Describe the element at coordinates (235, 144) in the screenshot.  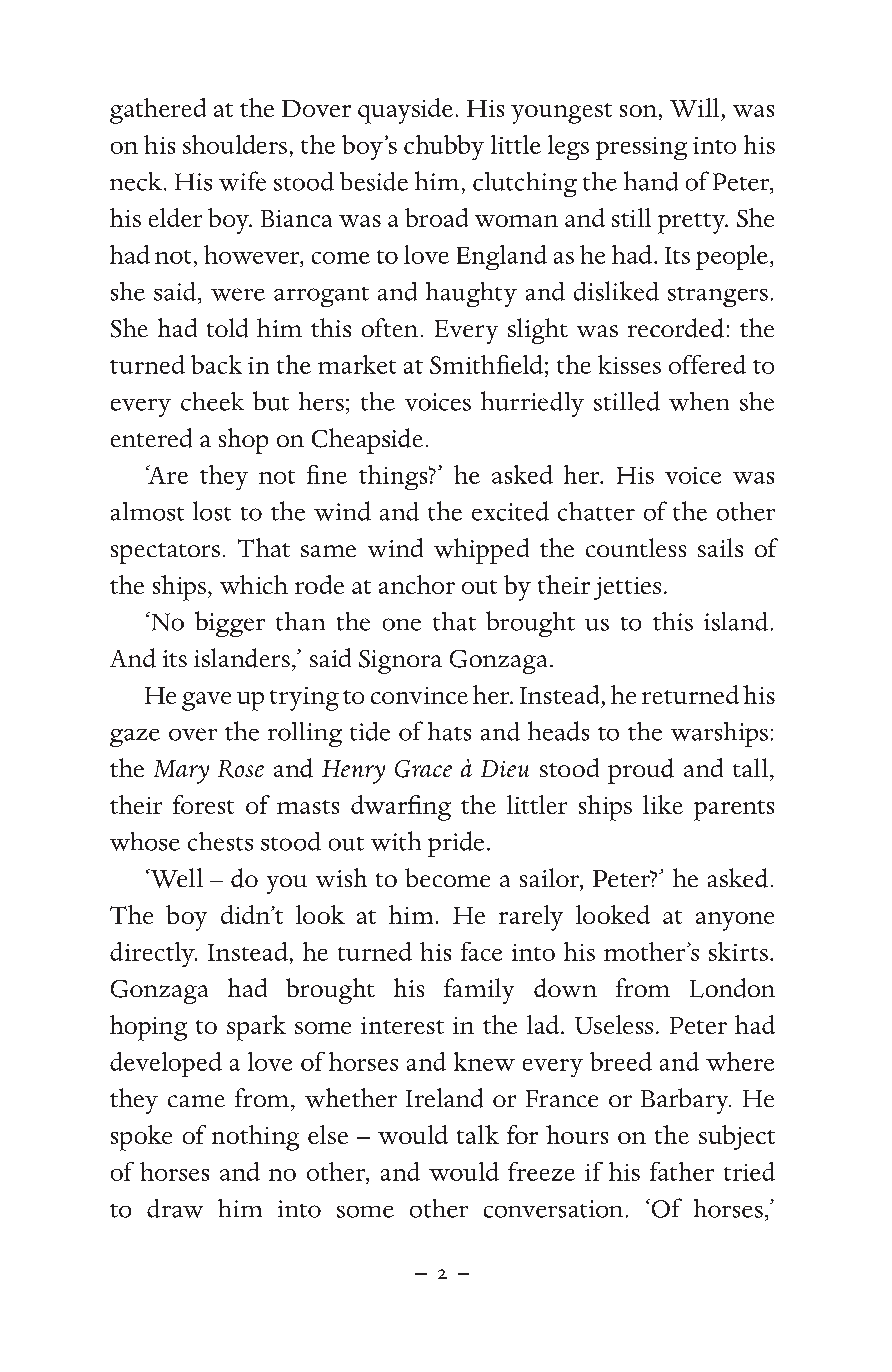
I see `shoulders` at that location.
